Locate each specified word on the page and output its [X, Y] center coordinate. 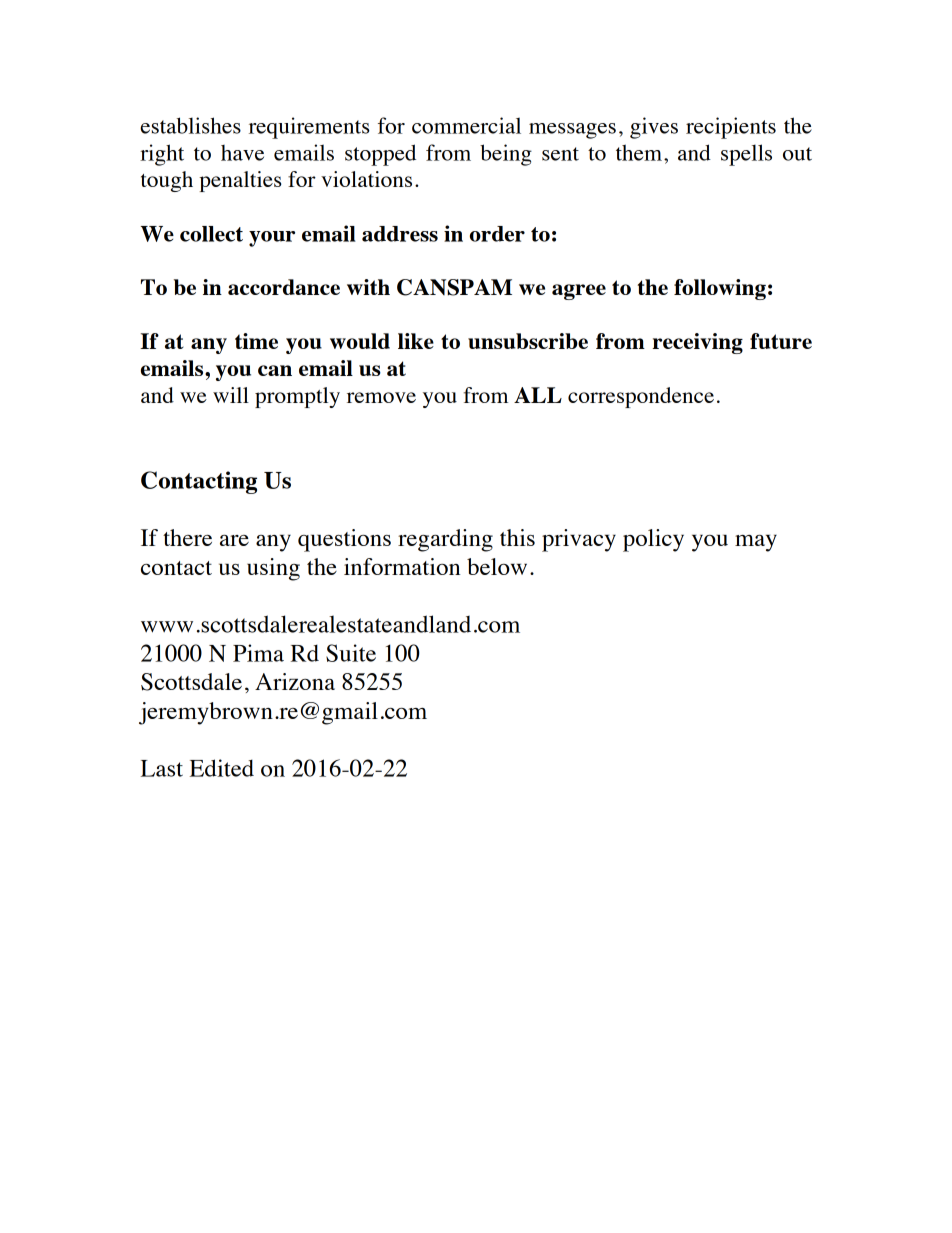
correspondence [641, 397]
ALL [538, 395]
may [756, 543]
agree [579, 292]
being [506, 155]
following [720, 289]
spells [746, 155]
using [273, 569]
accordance [284, 287]
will [231, 395]
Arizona [295, 681]
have [242, 153]
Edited [222, 768]
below [497, 566]
